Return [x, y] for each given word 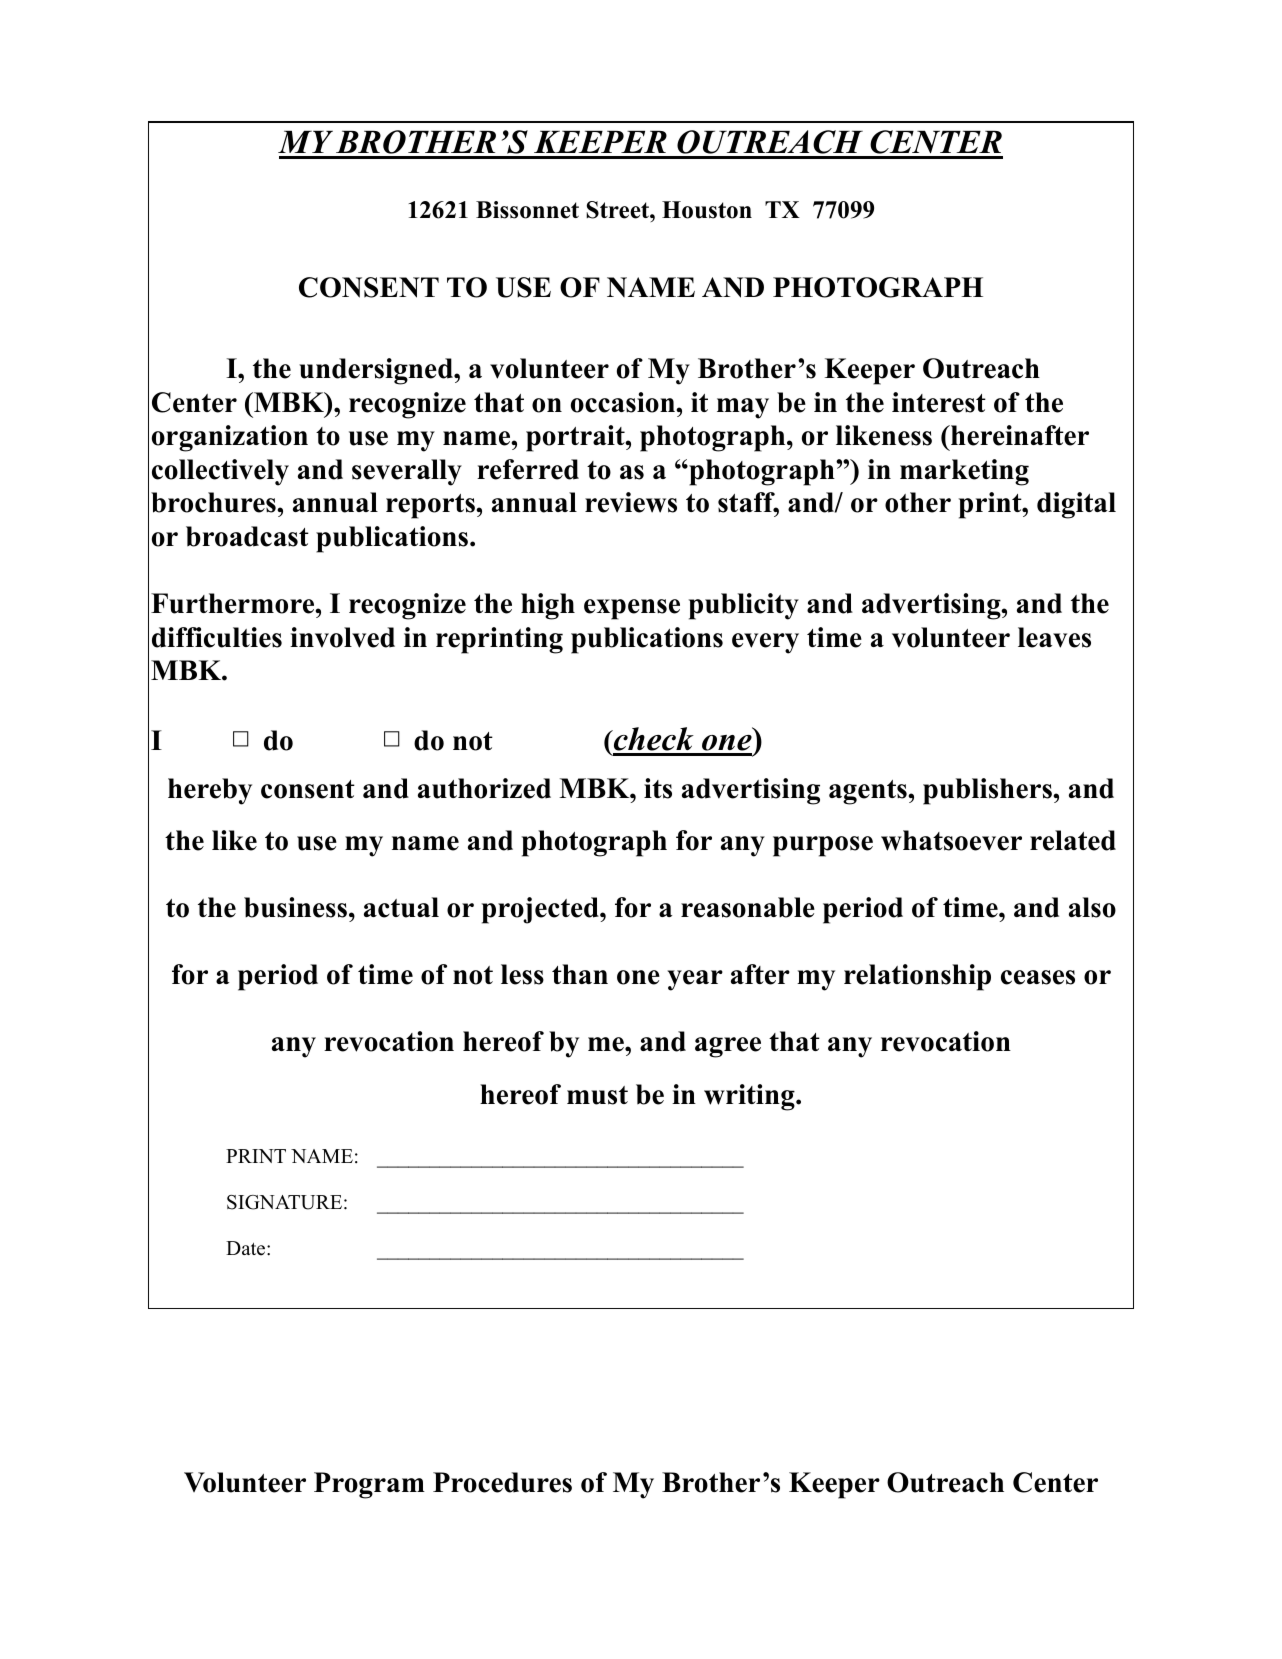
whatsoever [951, 840]
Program [369, 1485]
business [295, 907]
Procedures [502, 1482]
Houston [707, 210]
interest [939, 402]
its [658, 788]
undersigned [377, 371]
